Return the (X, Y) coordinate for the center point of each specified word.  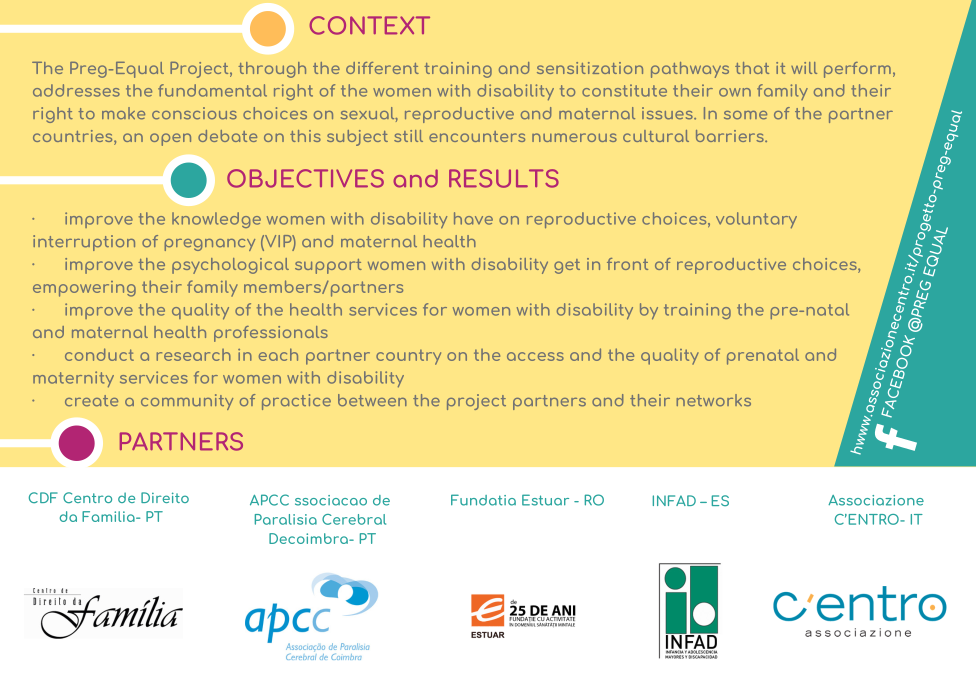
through (272, 70)
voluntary (756, 220)
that (752, 68)
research (193, 355)
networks (713, 400)
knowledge (216, 220)
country (408, 357)
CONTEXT (370, 25)
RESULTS (504, 178)
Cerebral (354, 519)
